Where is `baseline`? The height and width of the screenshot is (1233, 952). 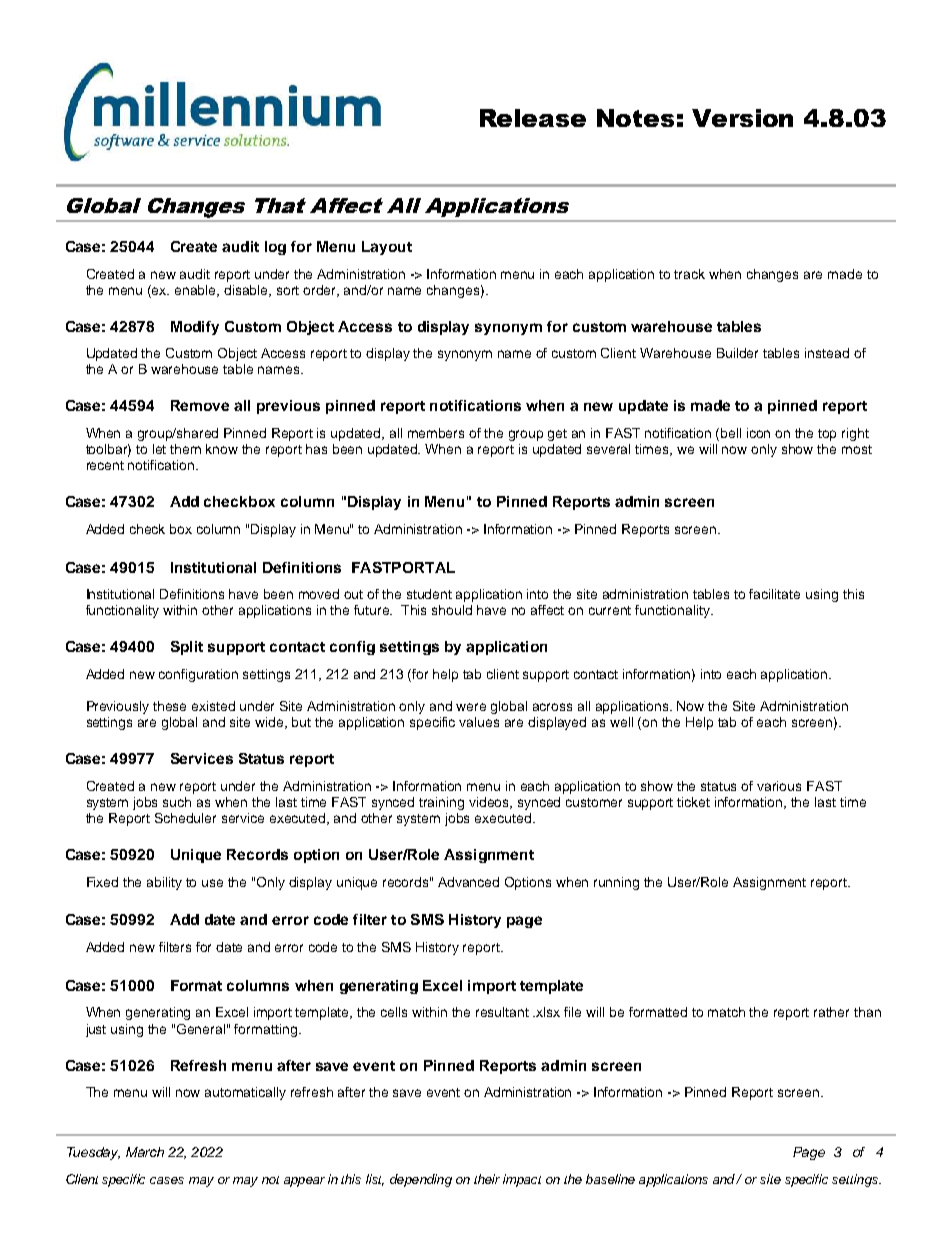 baseline is located at coordinates (610, 1179).
